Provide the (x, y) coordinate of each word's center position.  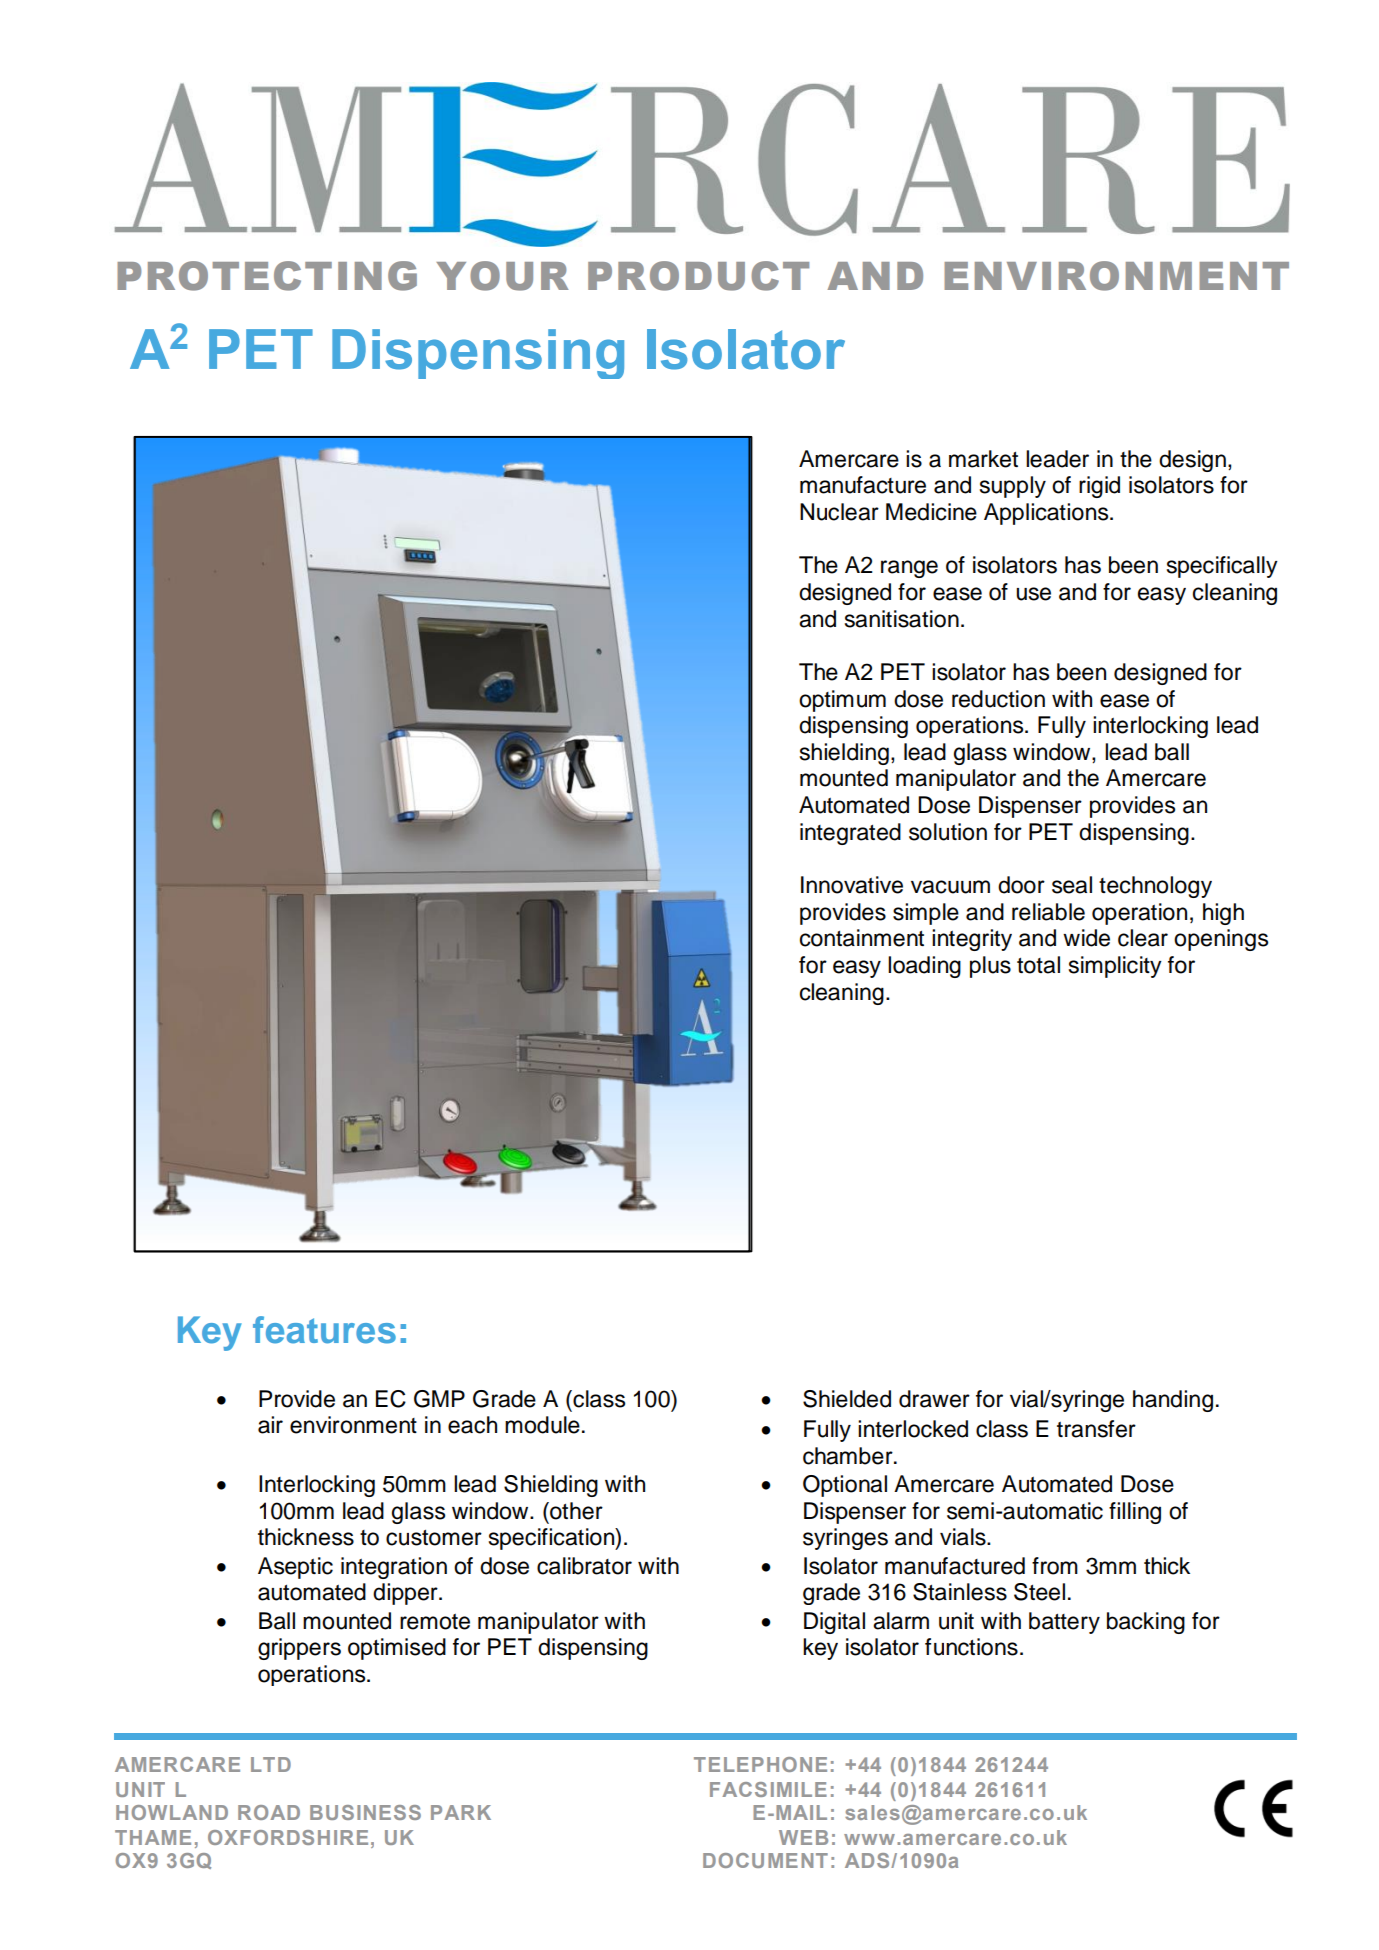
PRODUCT (698, 276)
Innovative (852, 885)
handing (1173, 1401)
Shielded (847, 1399)
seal (1072, 885)
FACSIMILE (768, 1789)
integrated (850, 834)
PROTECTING (267, 276)
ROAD (269, 1812)
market (983, 459)
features (324, 1330)
